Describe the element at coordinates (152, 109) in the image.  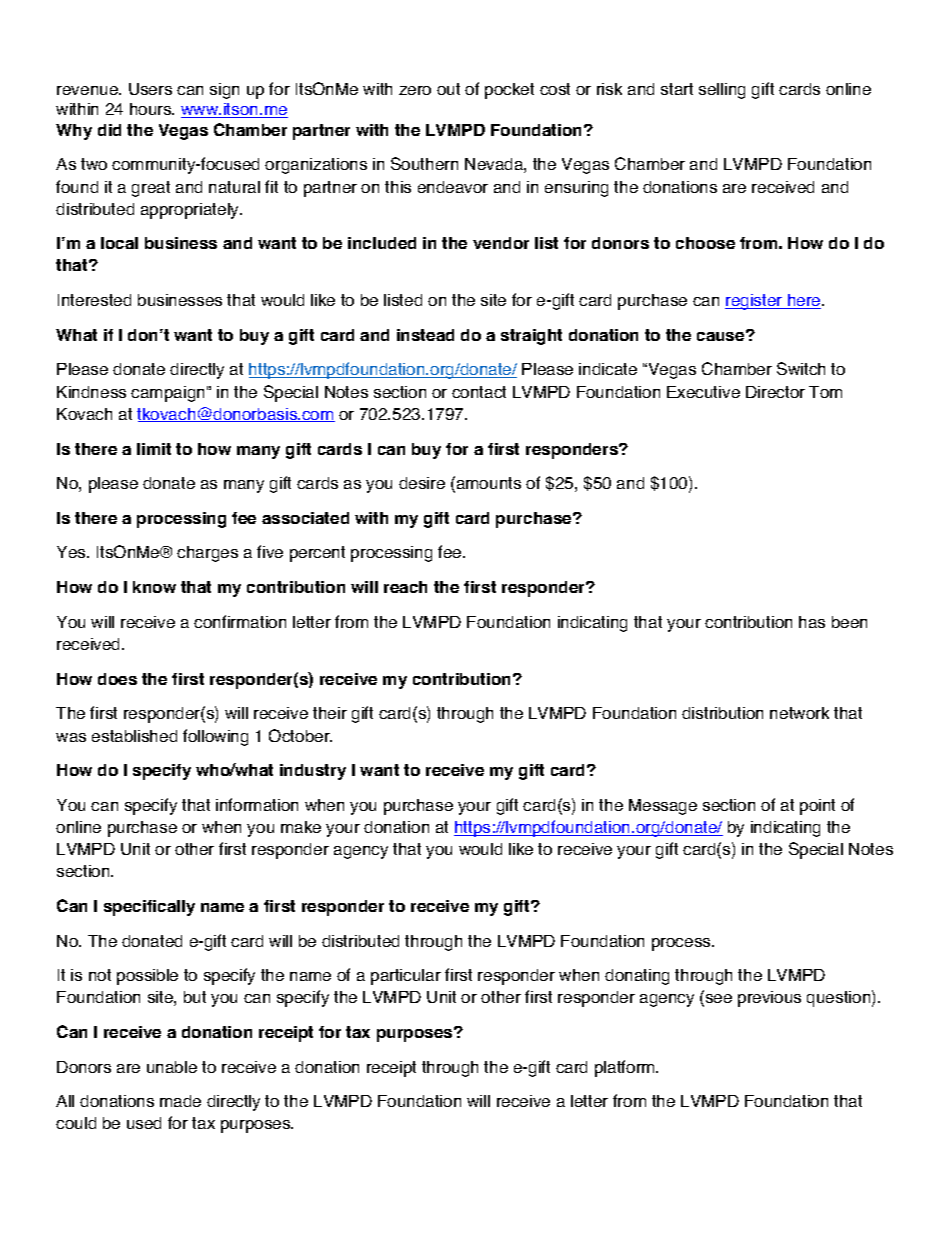
I see `hours` at that location.
